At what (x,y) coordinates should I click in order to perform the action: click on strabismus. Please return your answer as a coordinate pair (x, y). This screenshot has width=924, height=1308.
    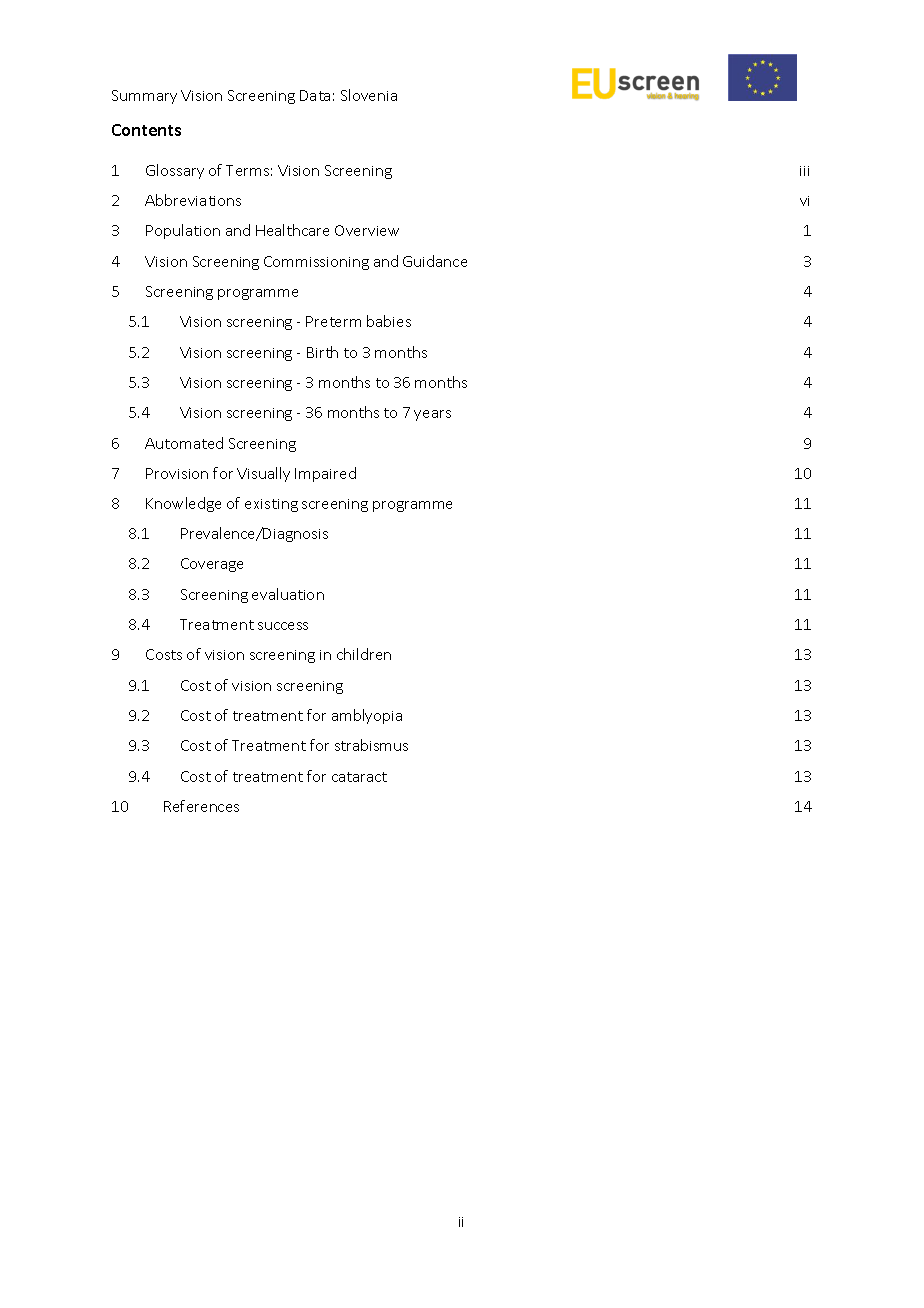
    Looking at the image, I should click on (371, 745).
